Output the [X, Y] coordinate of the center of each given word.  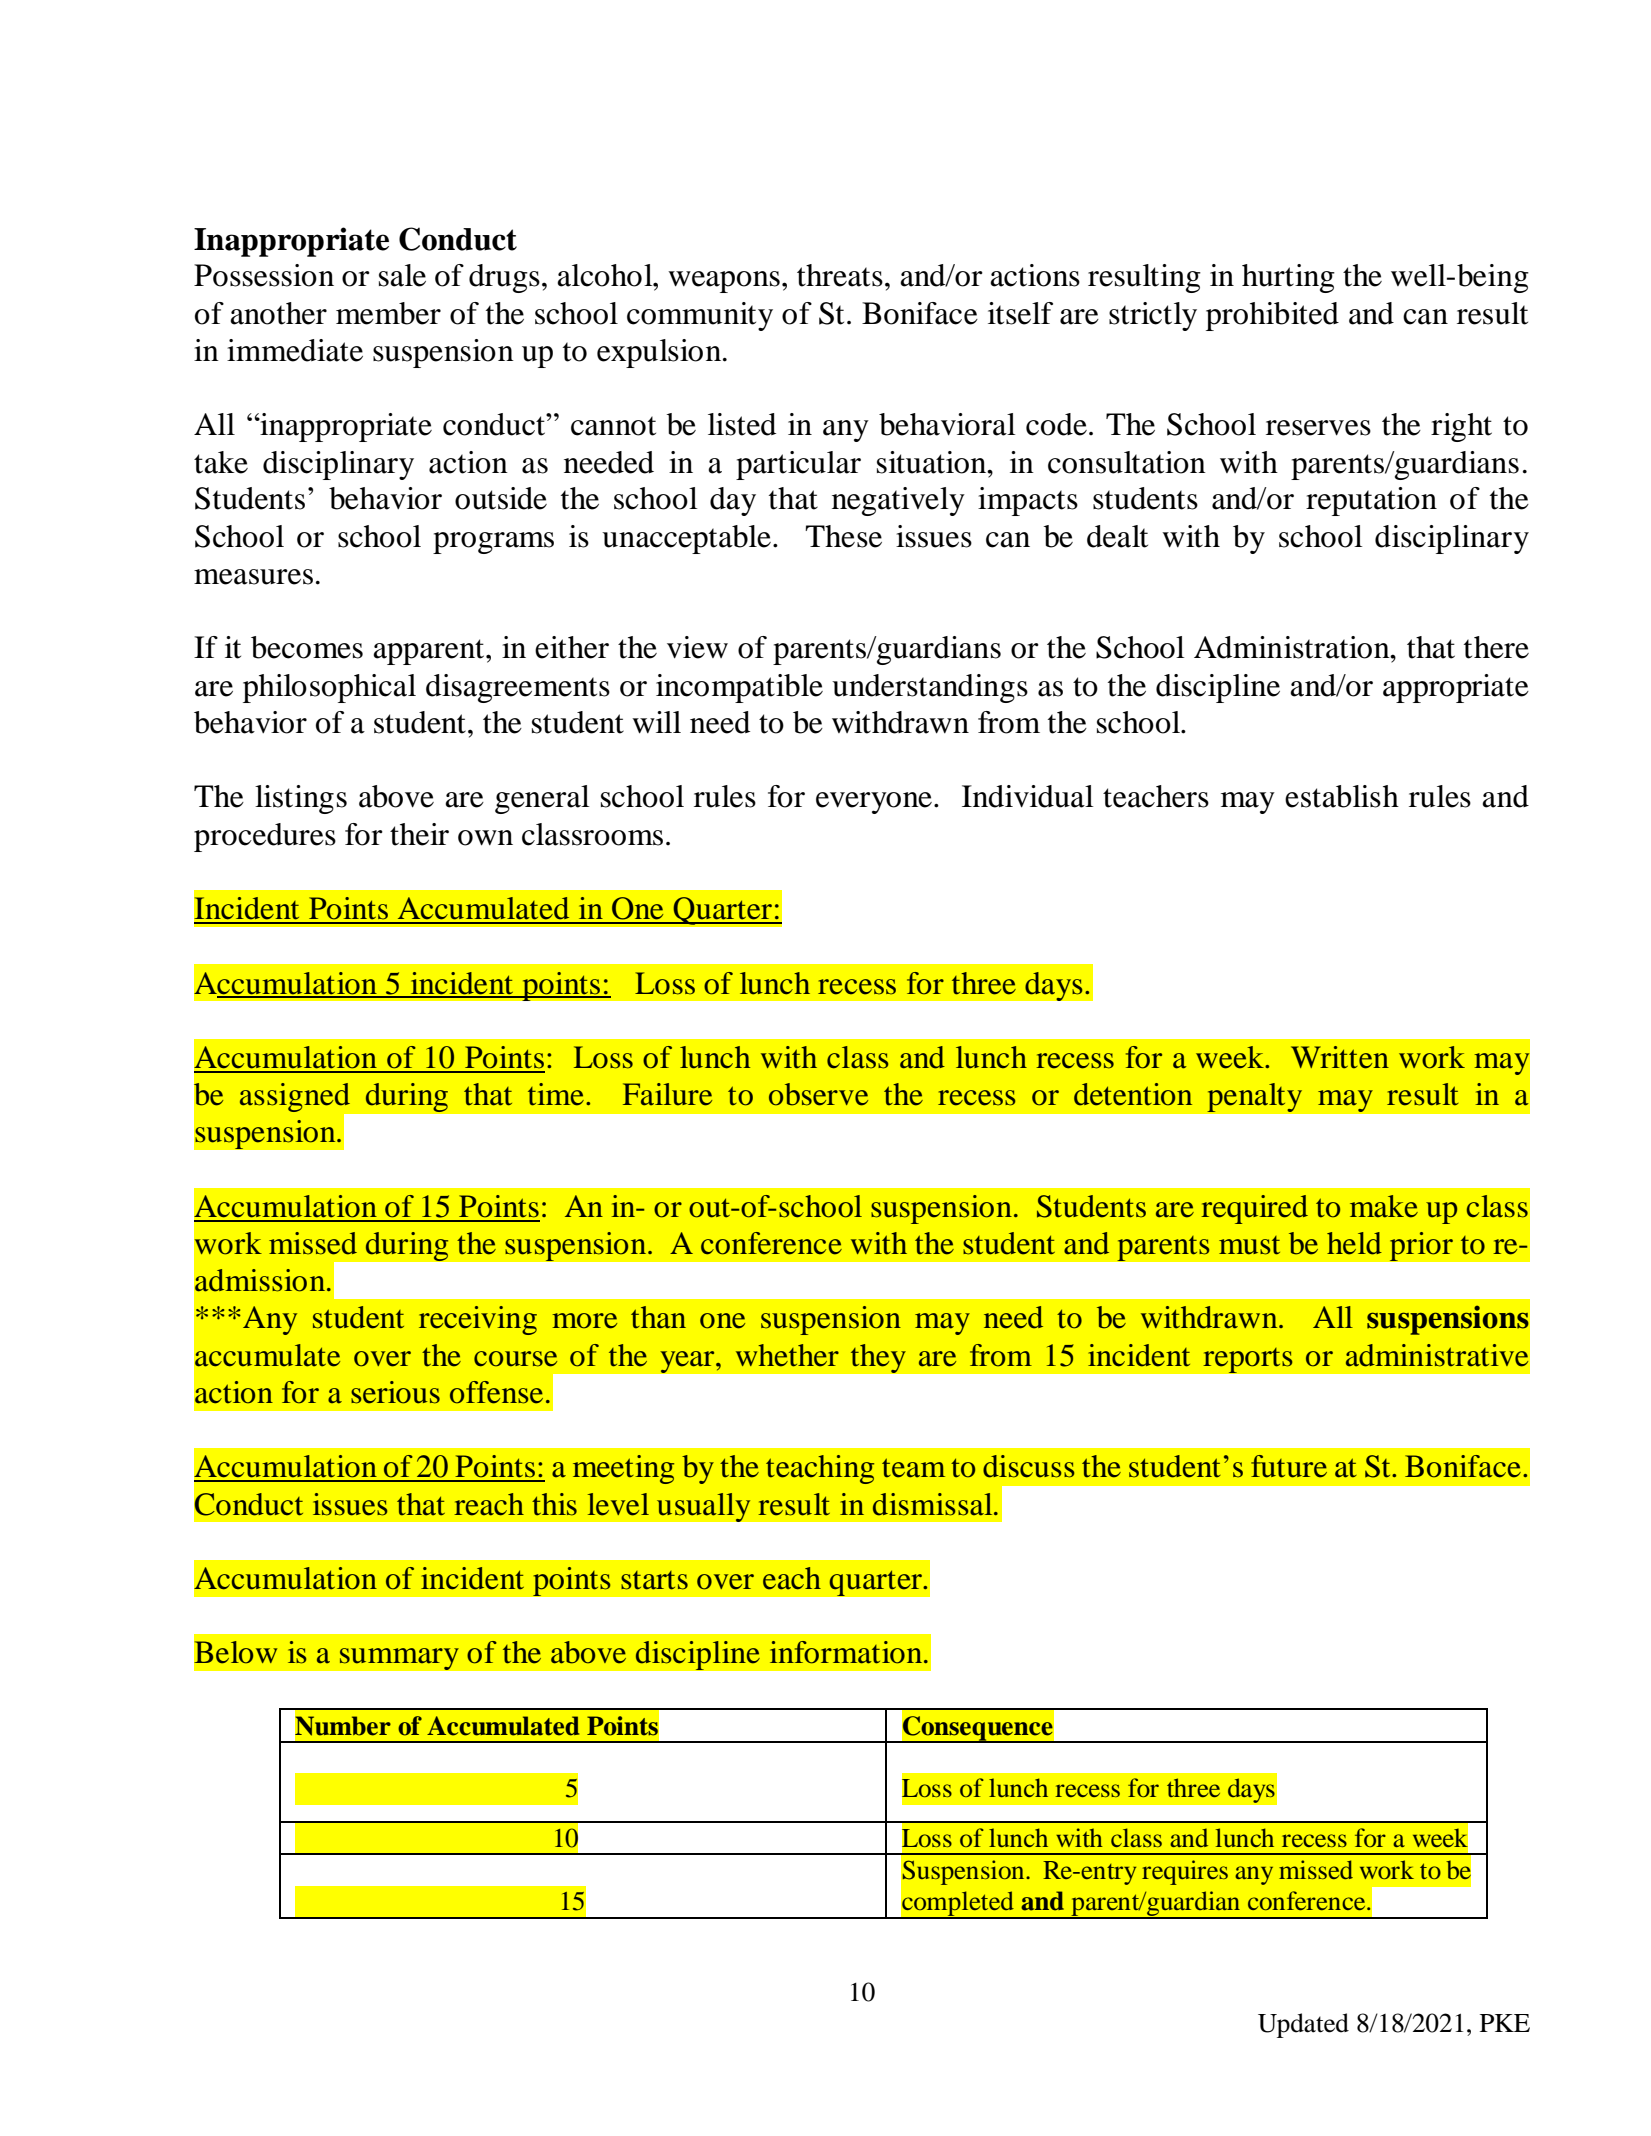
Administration [1293, 647]
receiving [478, 1320]
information [847, 1652]
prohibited [1272, 316]
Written [1340, 1057]
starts [654, 1580]
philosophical [329, 688]
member [388, 313]
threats [840, 275]
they [878, 1358]
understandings [930, 688]
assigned [295, 1097]
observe [818, 1094]
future [1289, 1466]
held [1354, 1243]
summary [399, 1659]
